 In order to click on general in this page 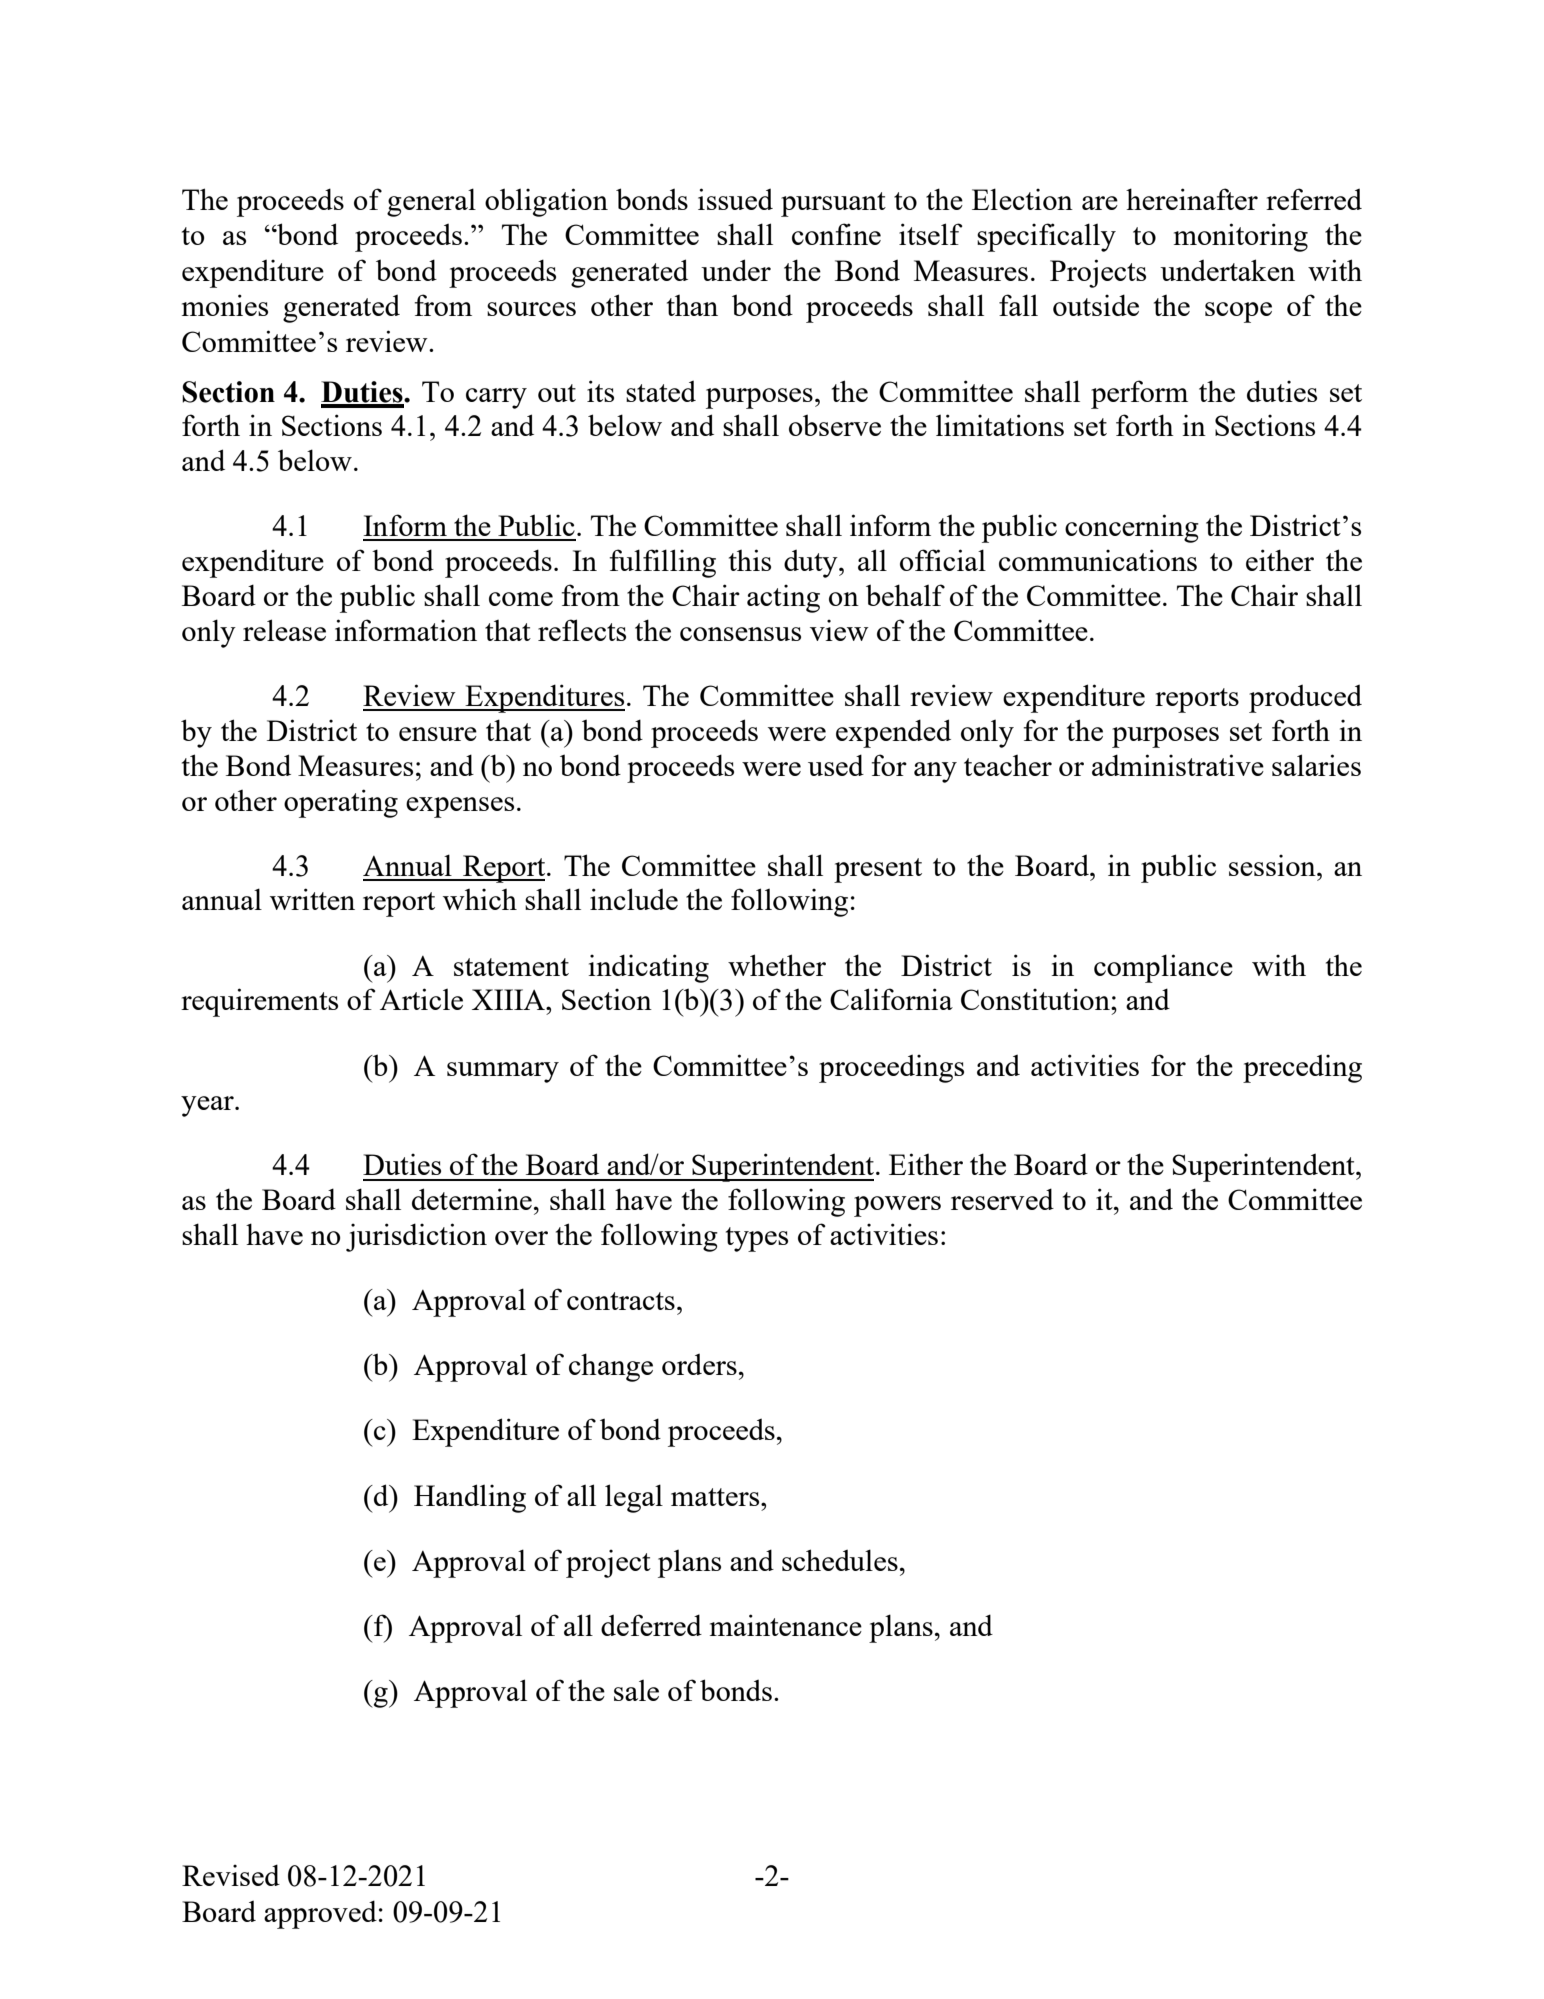, I will do `click(431, 202)`.
